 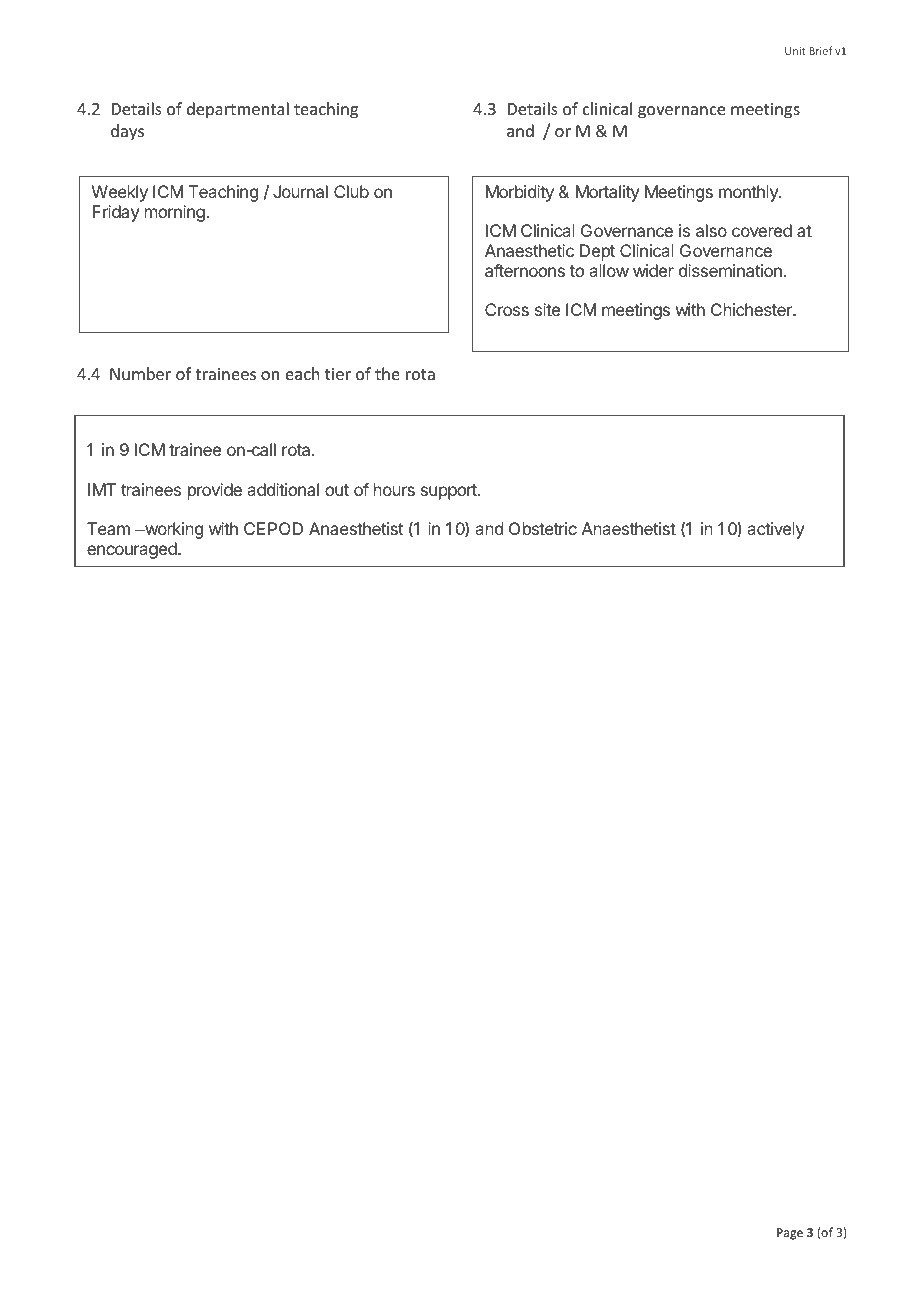 What do you see at coordinates (790, 1234) in the screenshot?
I see `Page` at bounding box center [790, 1234].
